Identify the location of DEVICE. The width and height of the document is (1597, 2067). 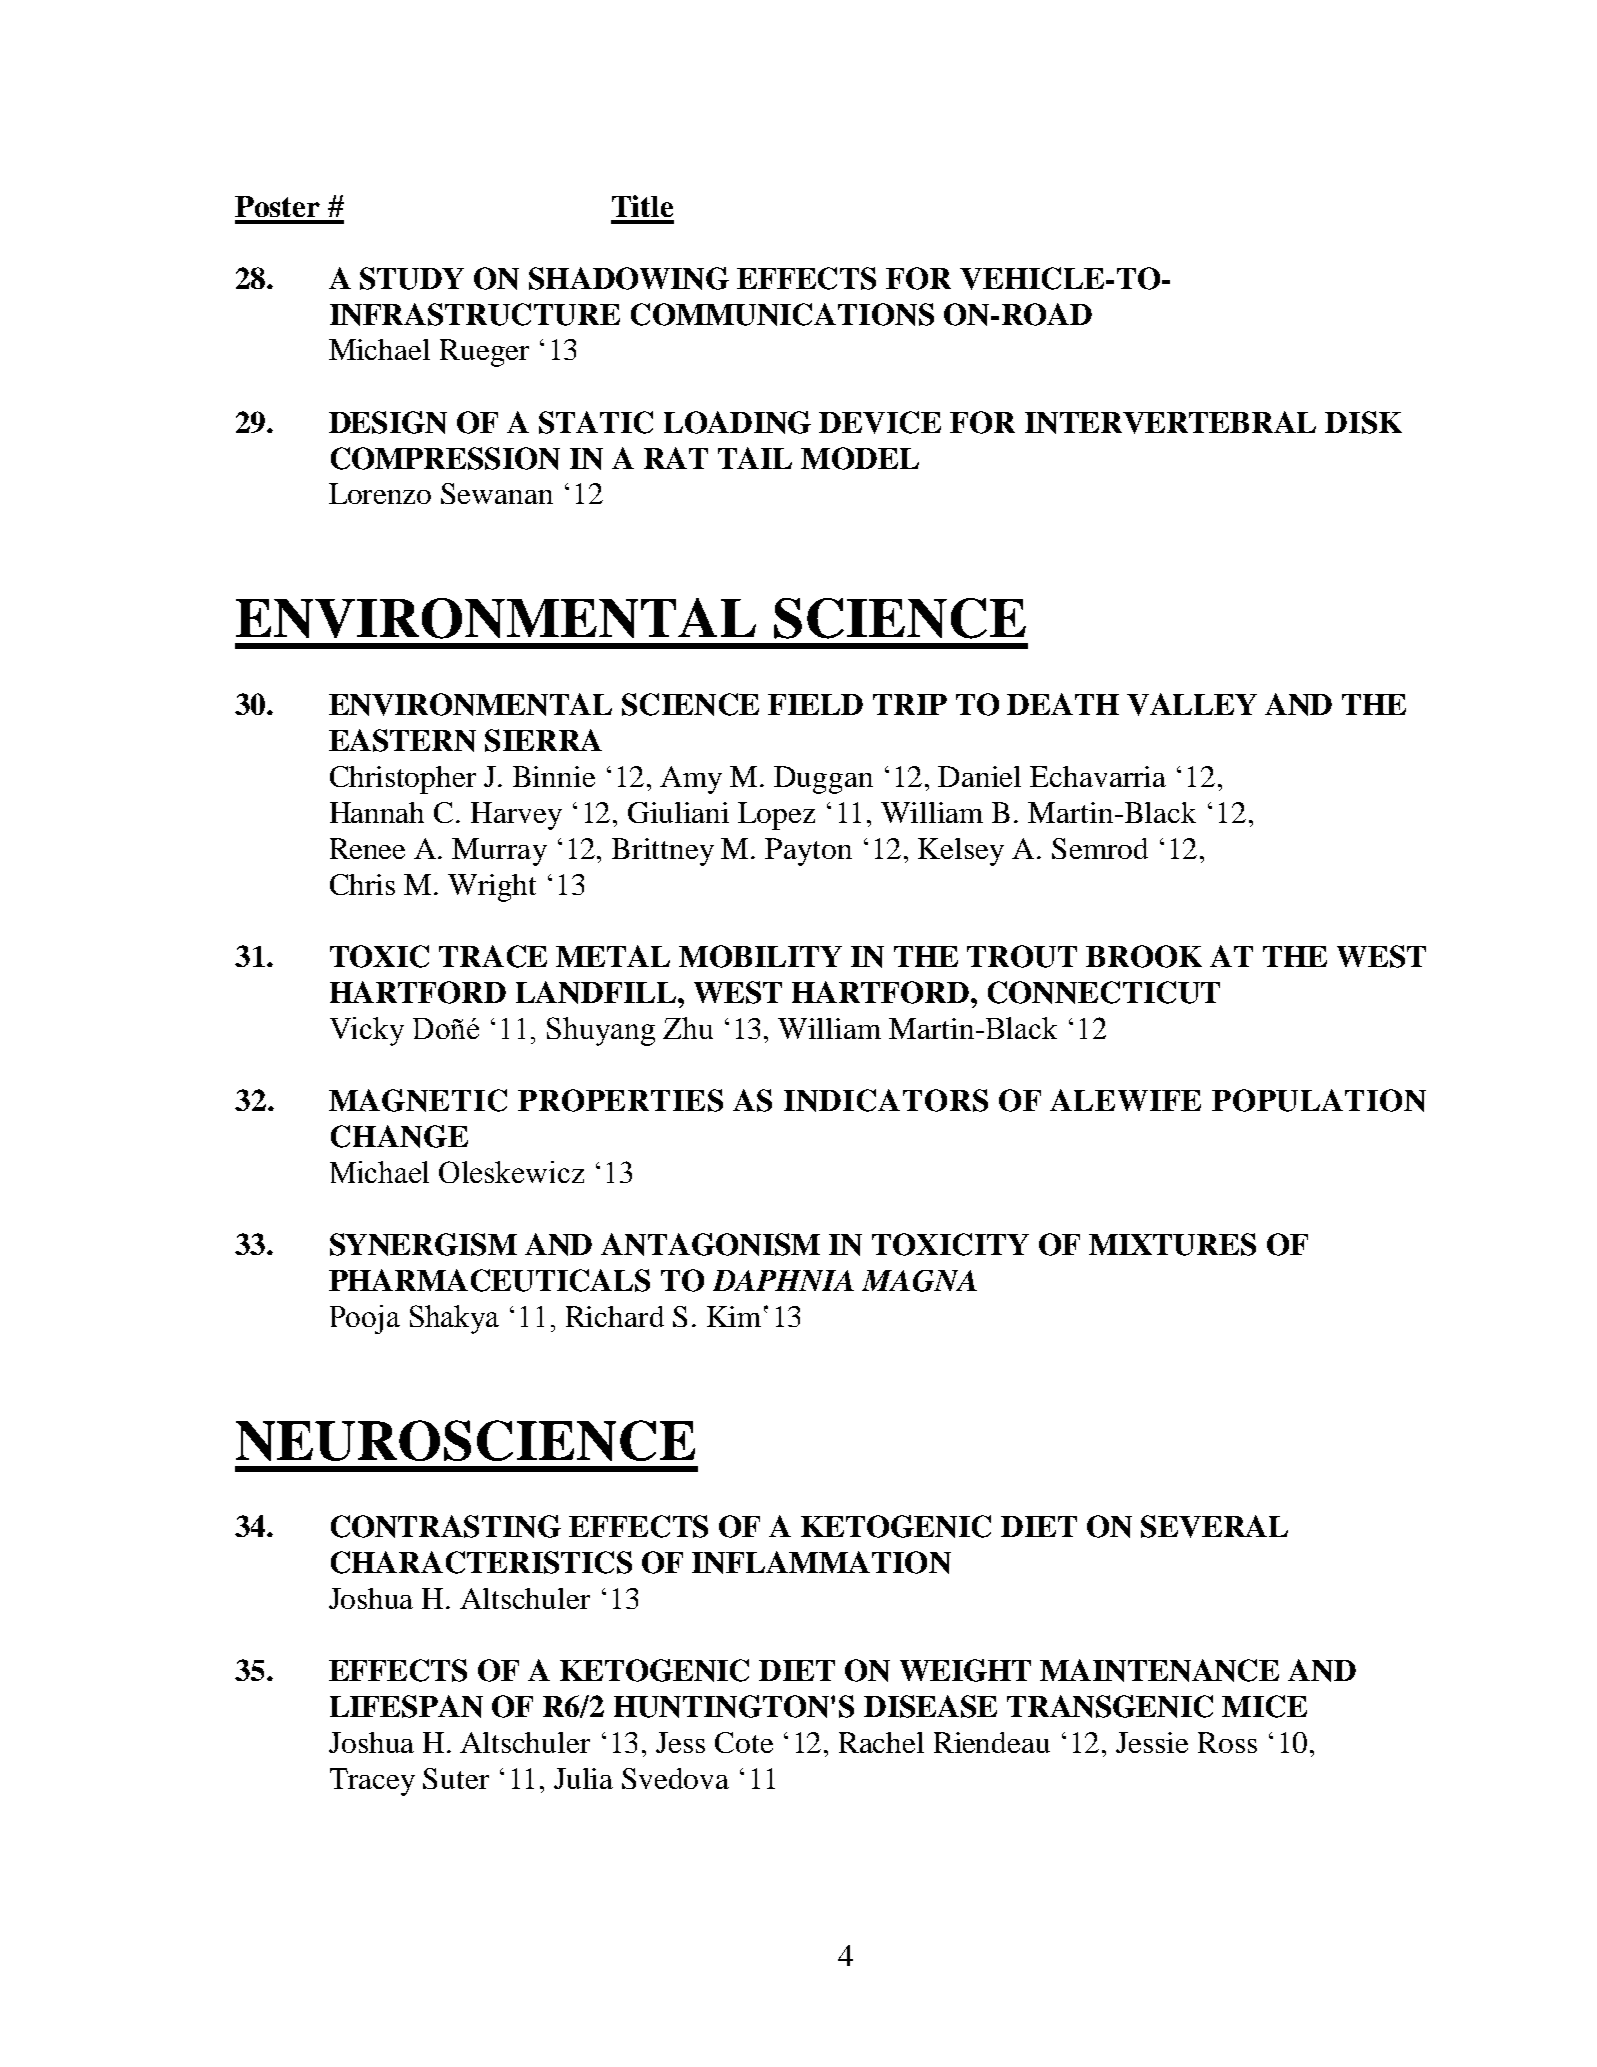
(880, 422).
